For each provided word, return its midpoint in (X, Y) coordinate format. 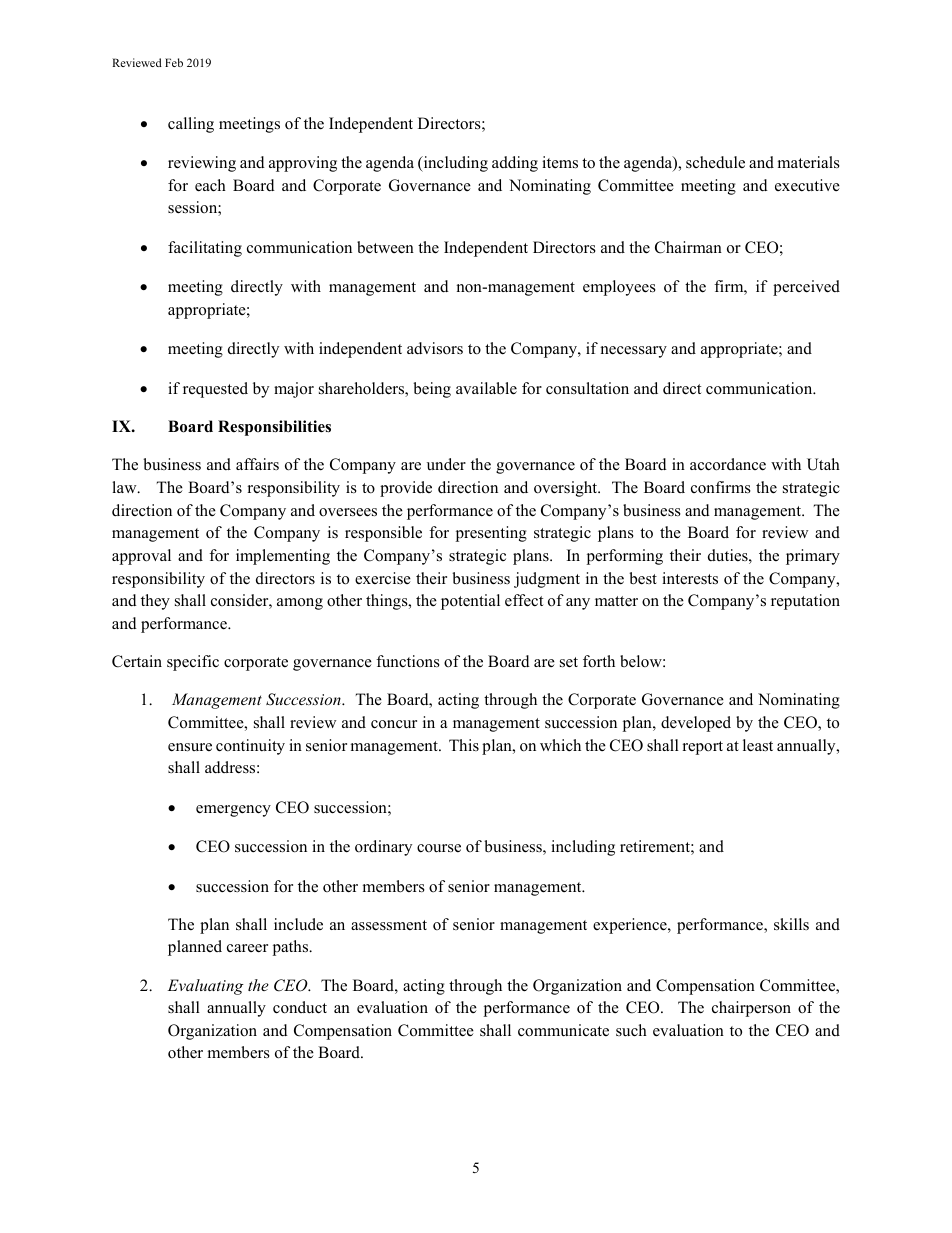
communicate (563, 1030)
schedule (715, 162)
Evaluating (206, 987)
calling (191, 125)
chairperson (751, 1009)
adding (515, 164)
